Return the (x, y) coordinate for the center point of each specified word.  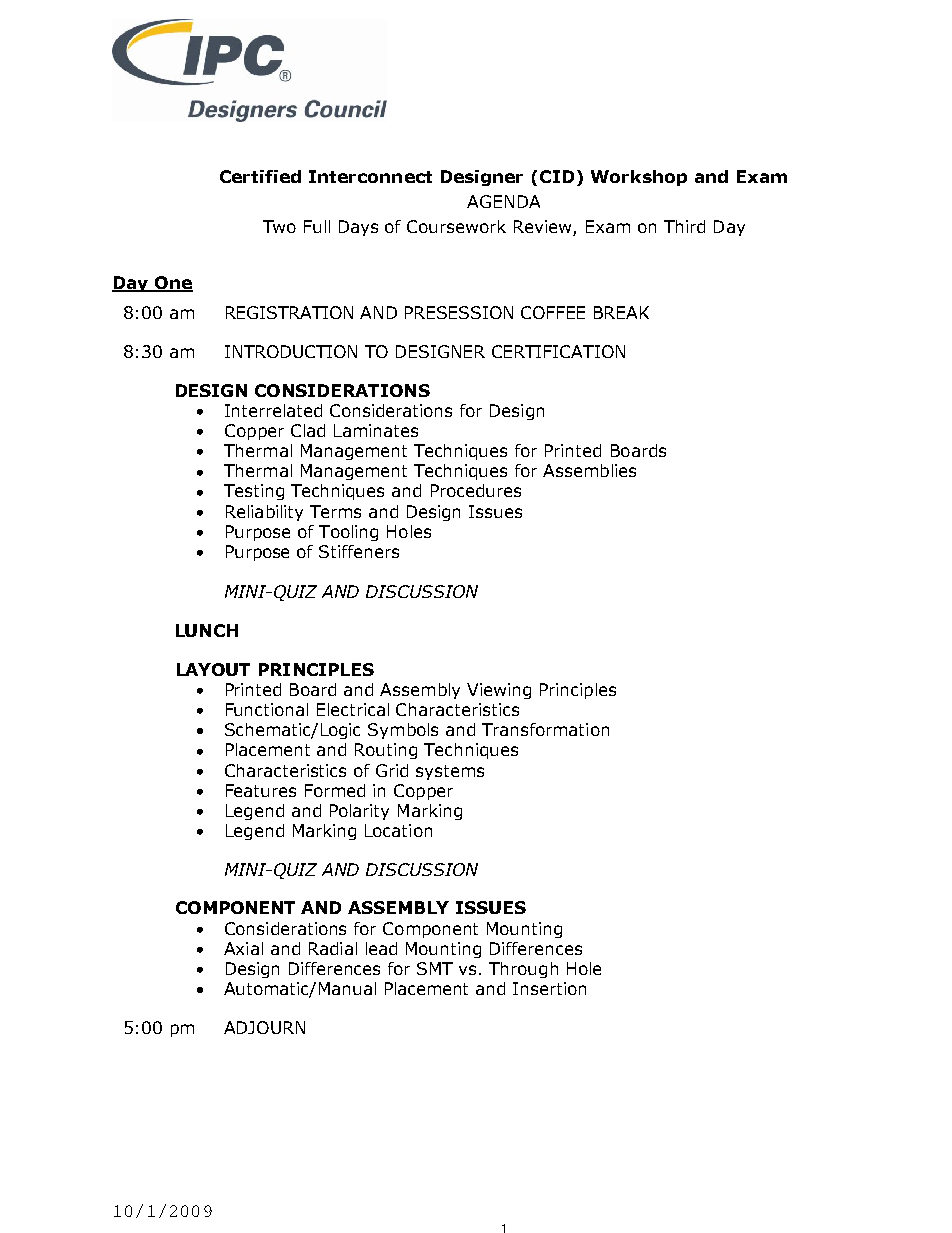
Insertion (549, 988)
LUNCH (207, 630)
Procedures (476, 490)
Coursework (456, 226)
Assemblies (589, 470)
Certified (260, 176)
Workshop (639, 178)
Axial (243, 948)
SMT (435, 968)
